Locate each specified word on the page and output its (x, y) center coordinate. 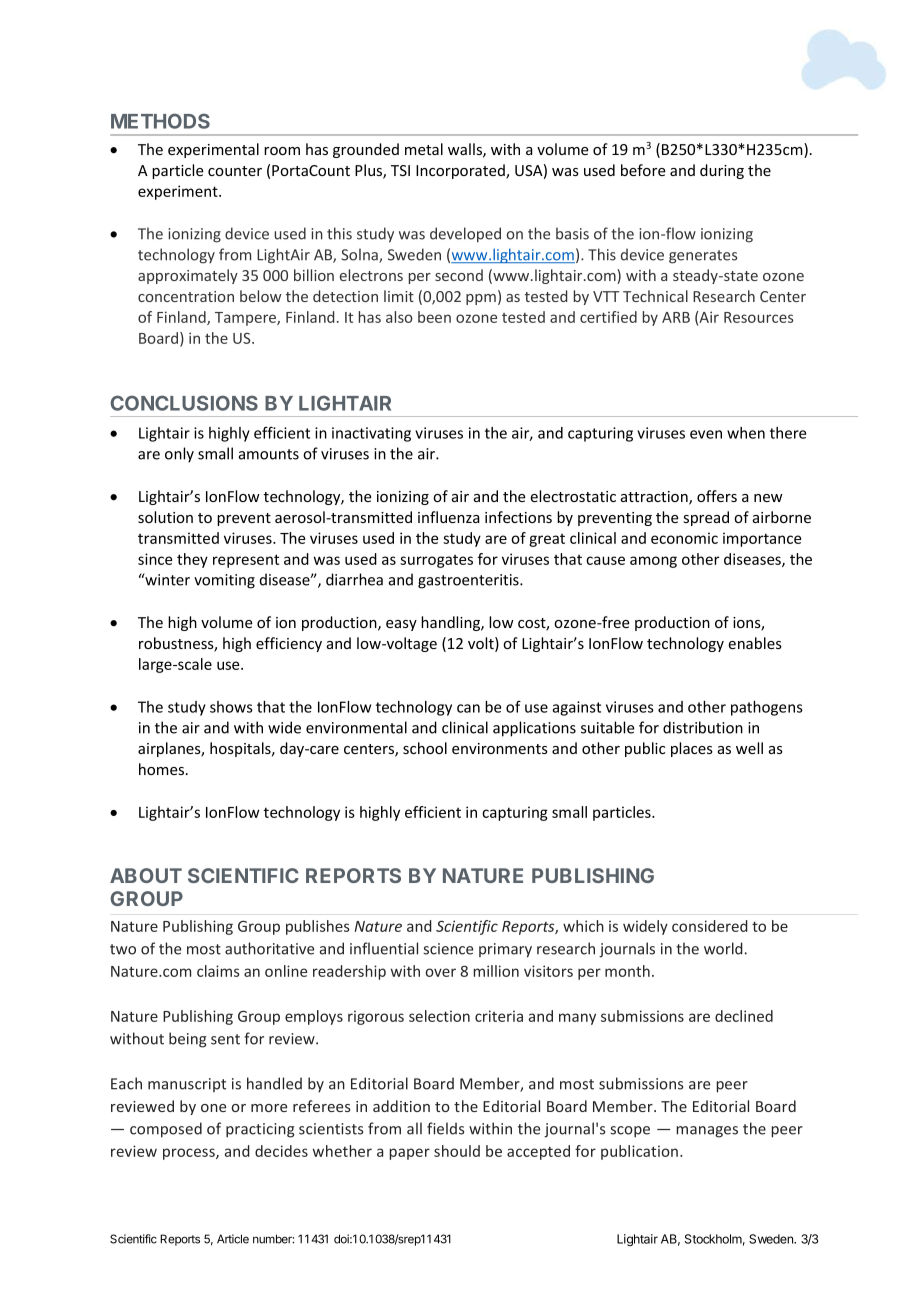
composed (166, 1130)
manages (707, 1132)
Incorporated (461, 171)
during (722, 171)
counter (235, 171)
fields (445, 1128)
